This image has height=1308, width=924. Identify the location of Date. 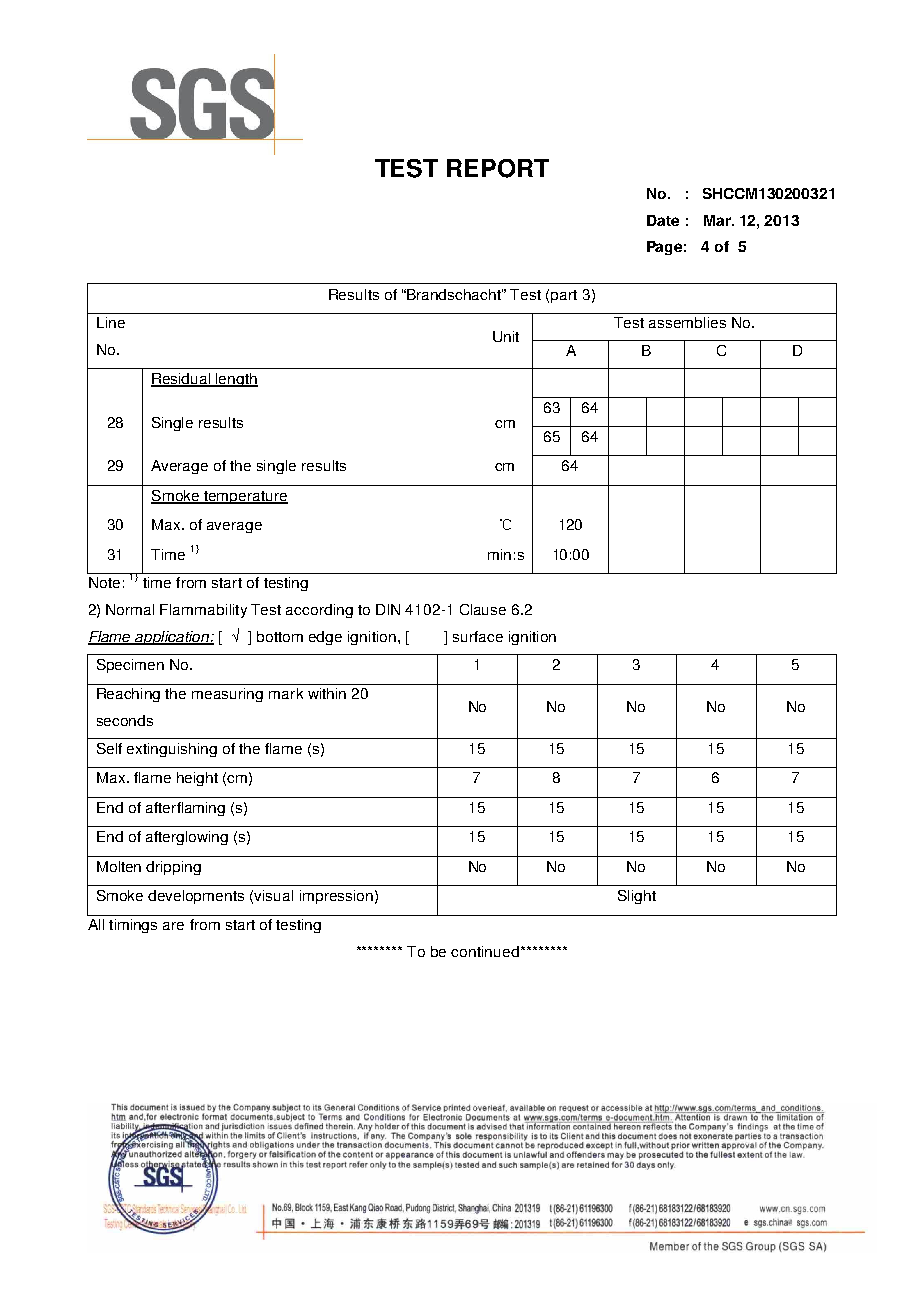
(663, 220).
